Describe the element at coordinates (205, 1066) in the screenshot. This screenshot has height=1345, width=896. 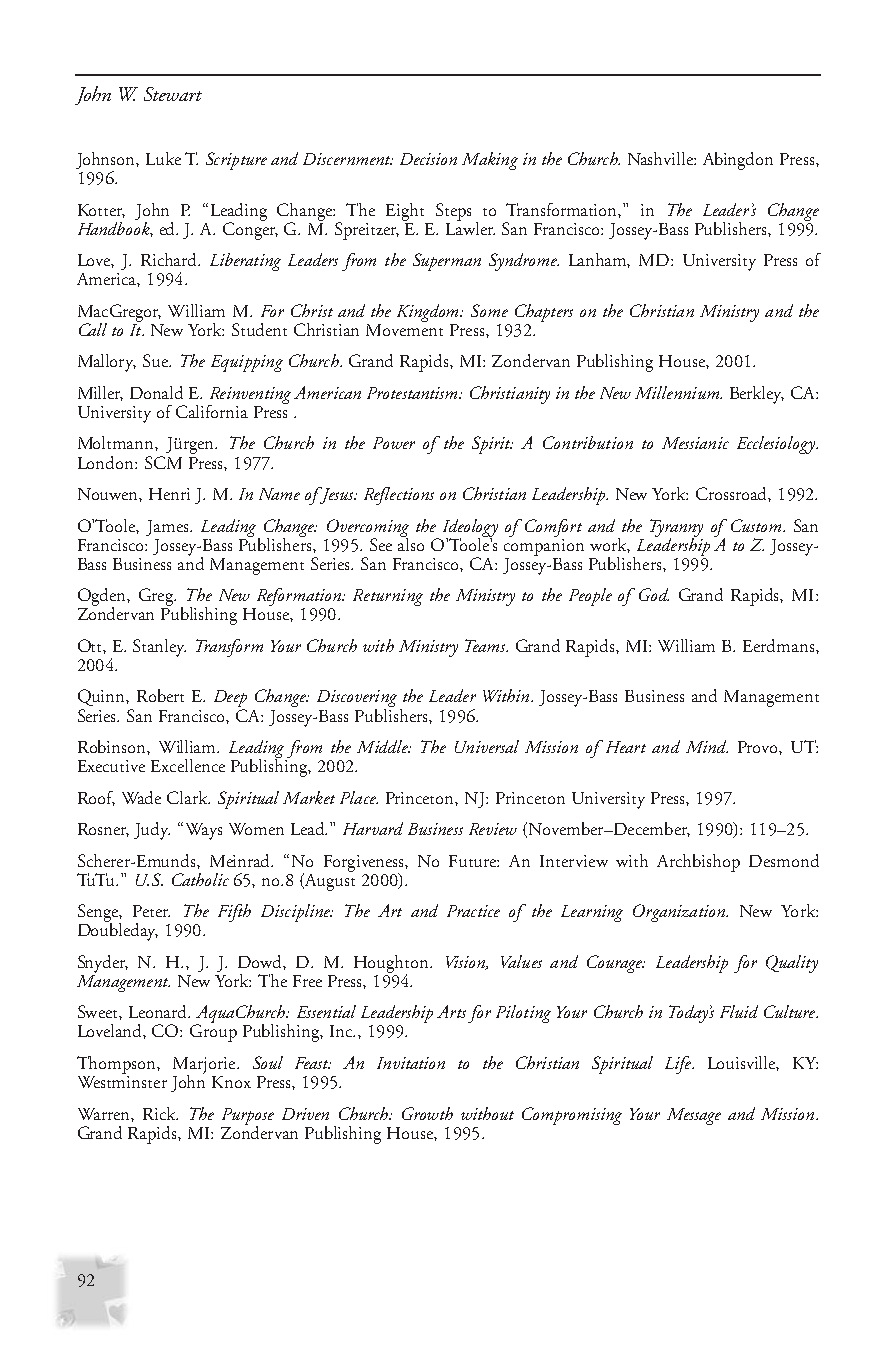
I see `Marjorie` at that location.
